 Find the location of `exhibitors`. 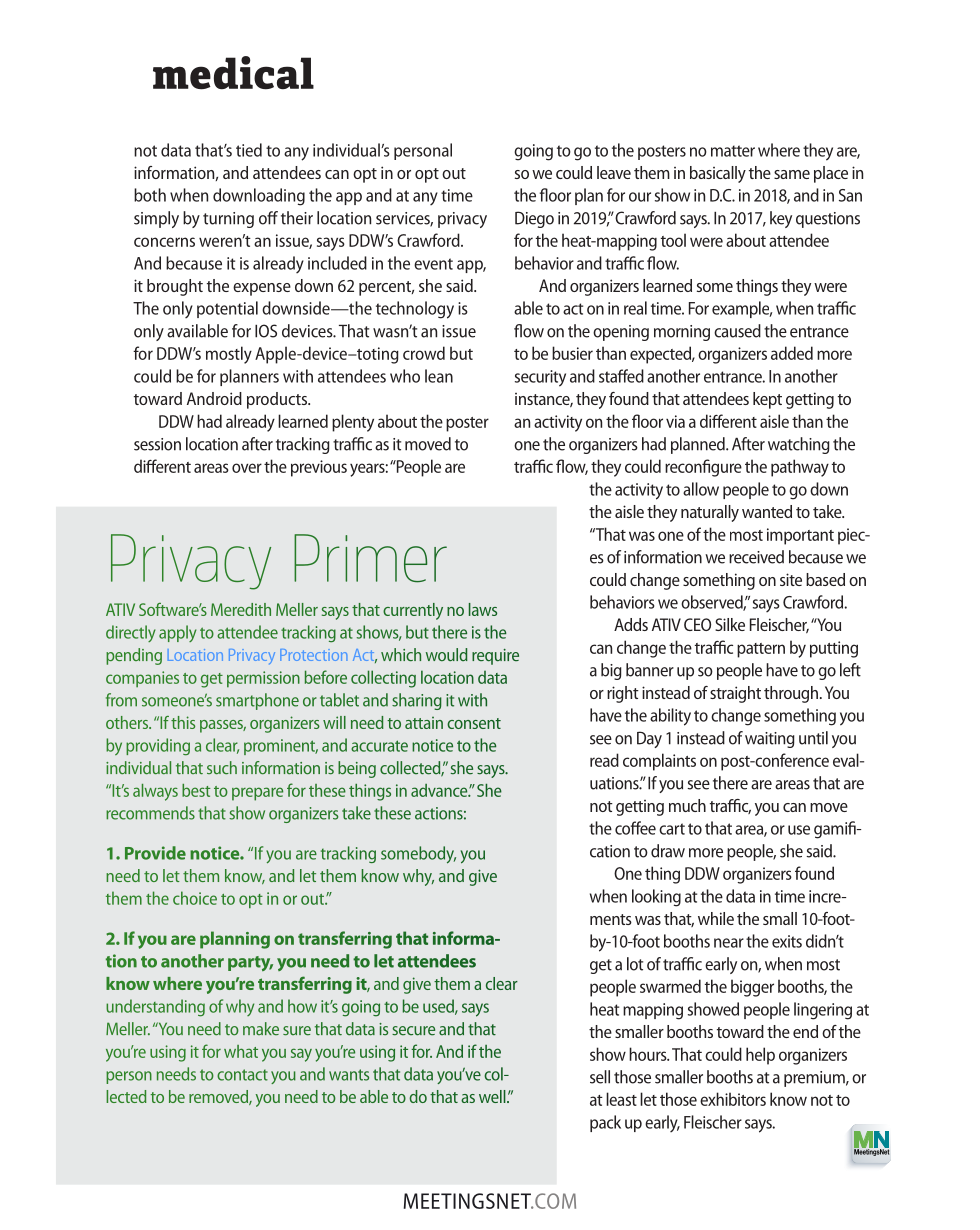

exhibitors is located at coordinates (733, 1099).
